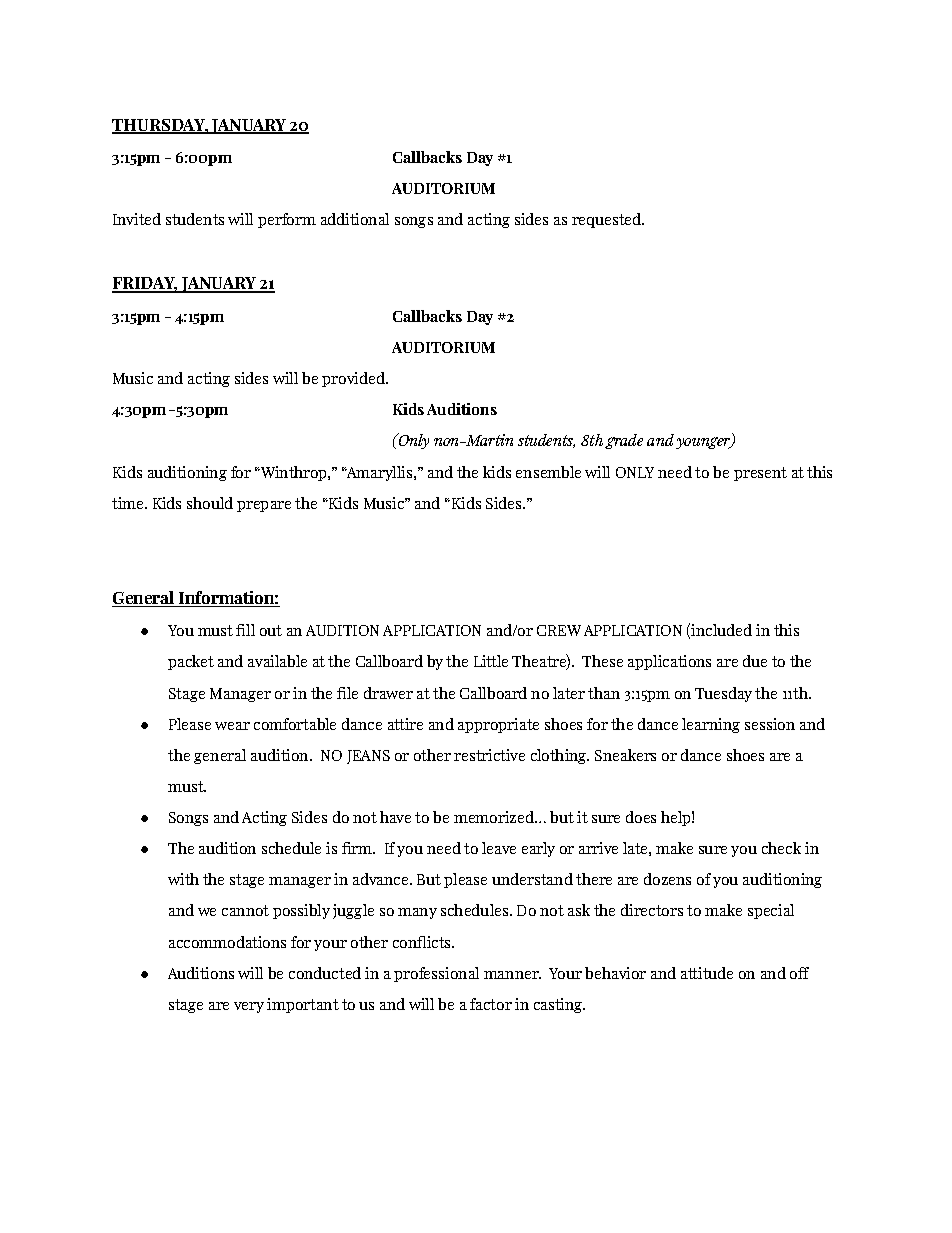  I want to click on requested, so click(607, 220).
